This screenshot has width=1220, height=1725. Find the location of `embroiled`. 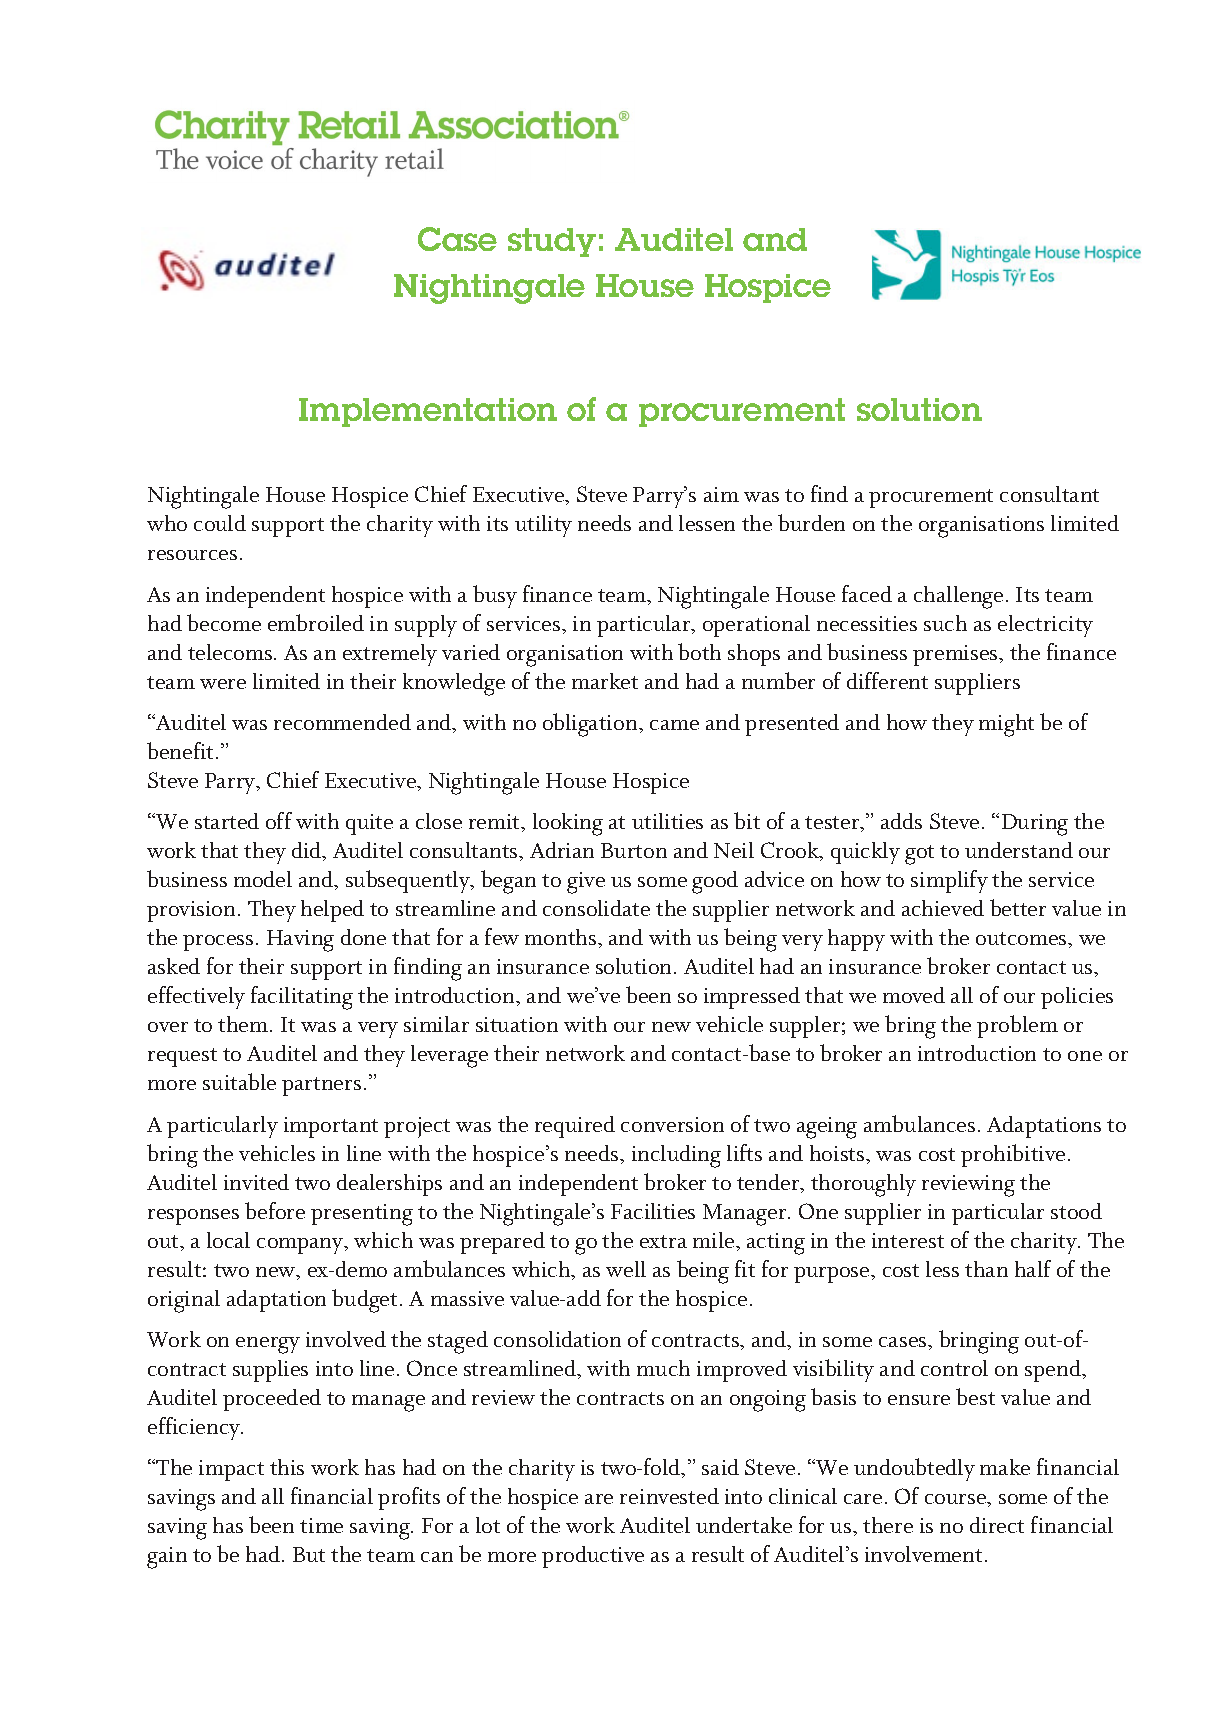

embroiled is located at coordinates (316, 622).
